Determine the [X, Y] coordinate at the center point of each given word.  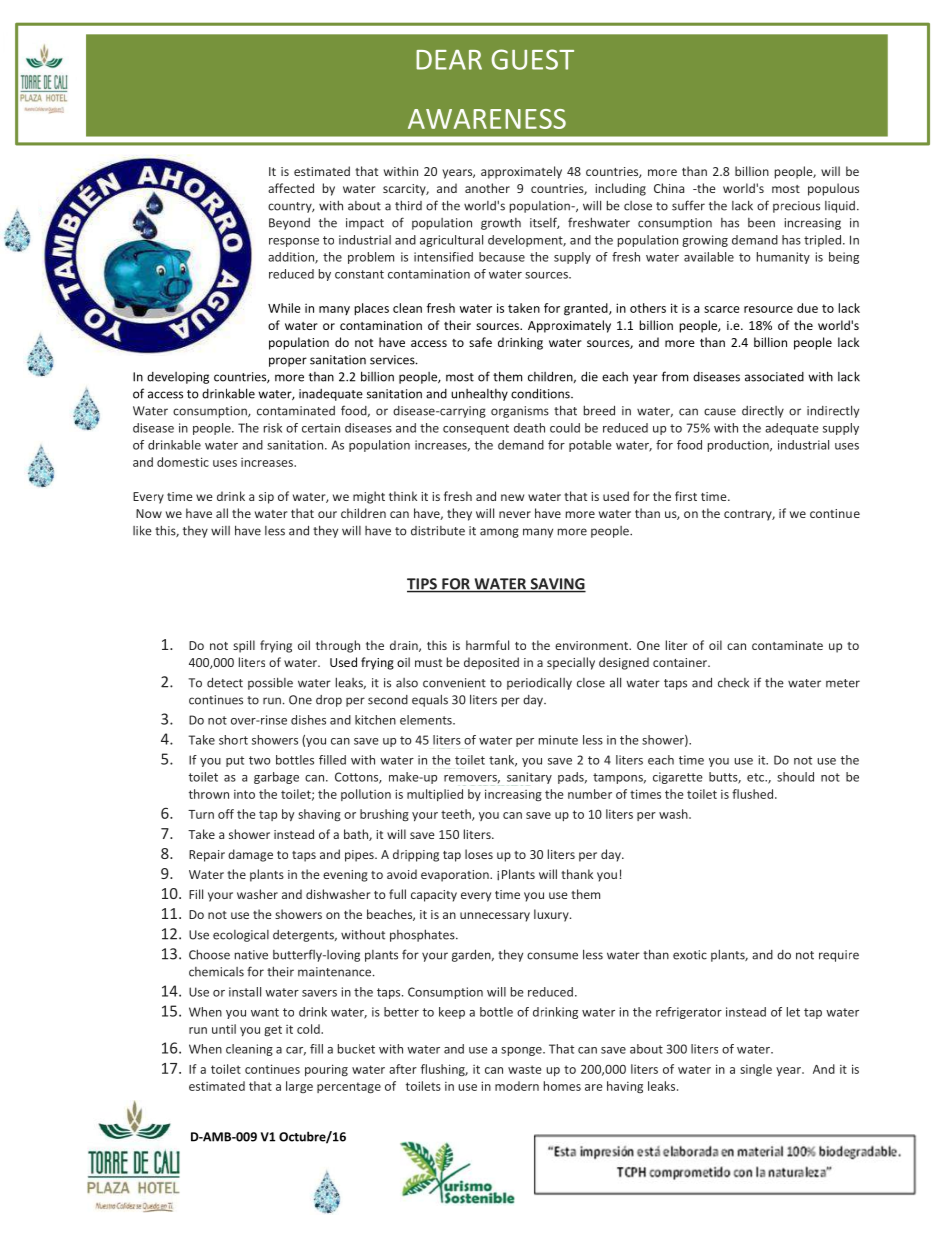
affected [291, 188]
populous [833, 189]
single [756, 1070]
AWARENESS [487, 119]
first [686, 496]
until [224, 1029]
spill [244, 646]
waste [525, 1069]
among [499, 533]
